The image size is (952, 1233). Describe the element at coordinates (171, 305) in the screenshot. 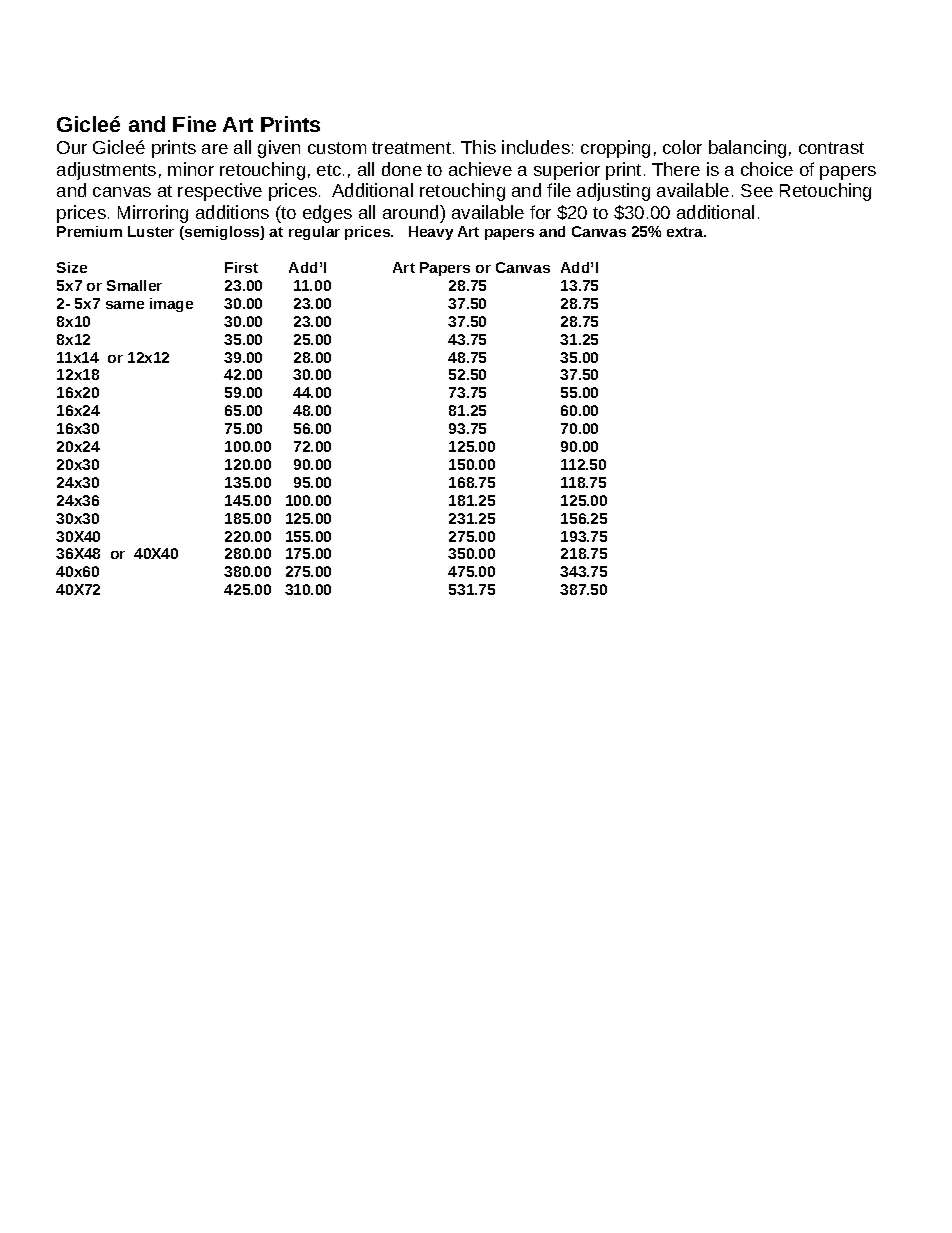

I see `image` at that location.
